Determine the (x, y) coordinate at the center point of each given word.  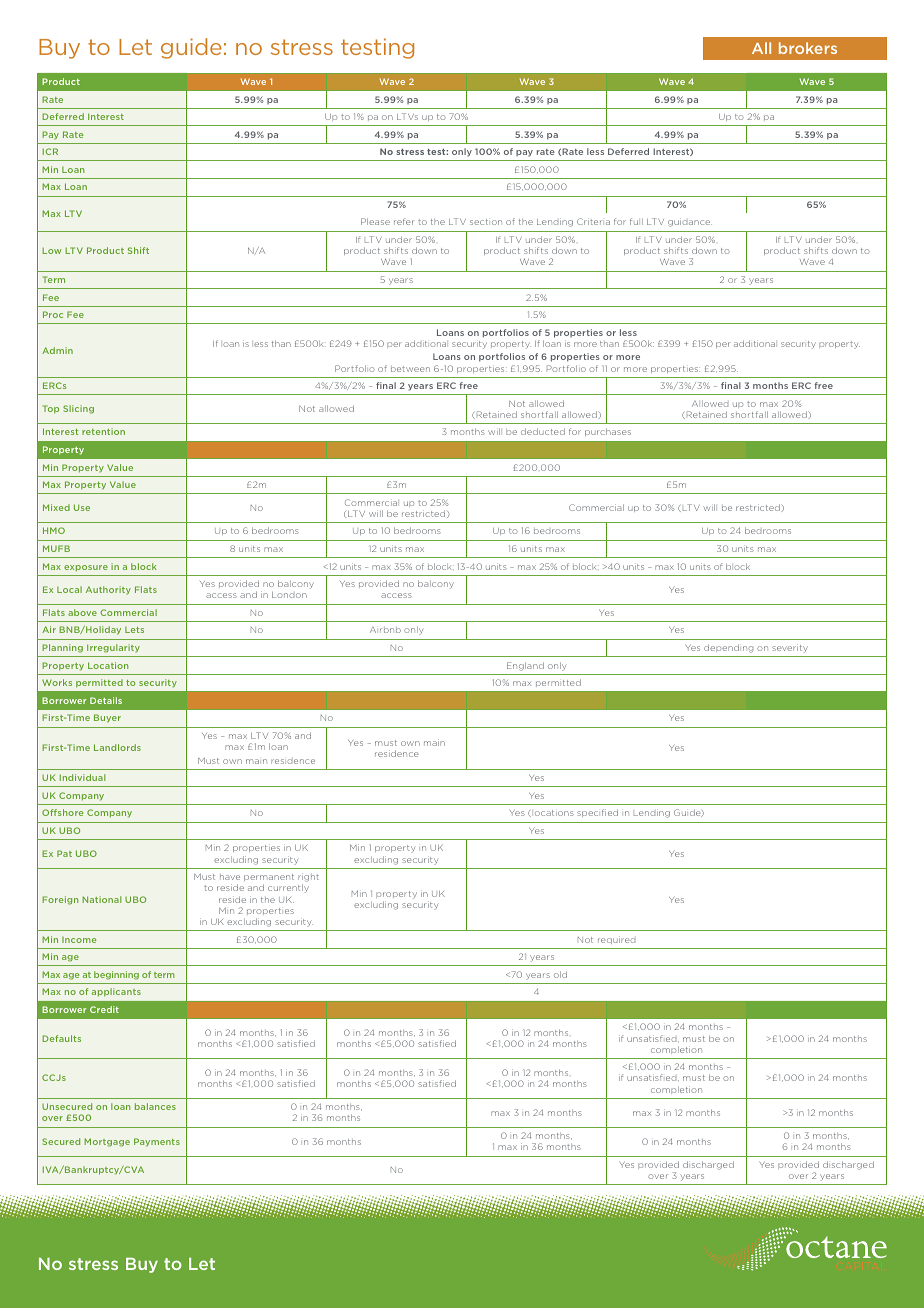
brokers (808, 48)
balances (155, 1106)
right (308, 879)
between (410, 369)
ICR (50, 151)
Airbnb (385, 630)
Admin (57, 350)
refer (404, 221)
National (102, 899)
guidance (690, 222)
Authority (108, 590)
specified (597, 813)
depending (728, 648)
